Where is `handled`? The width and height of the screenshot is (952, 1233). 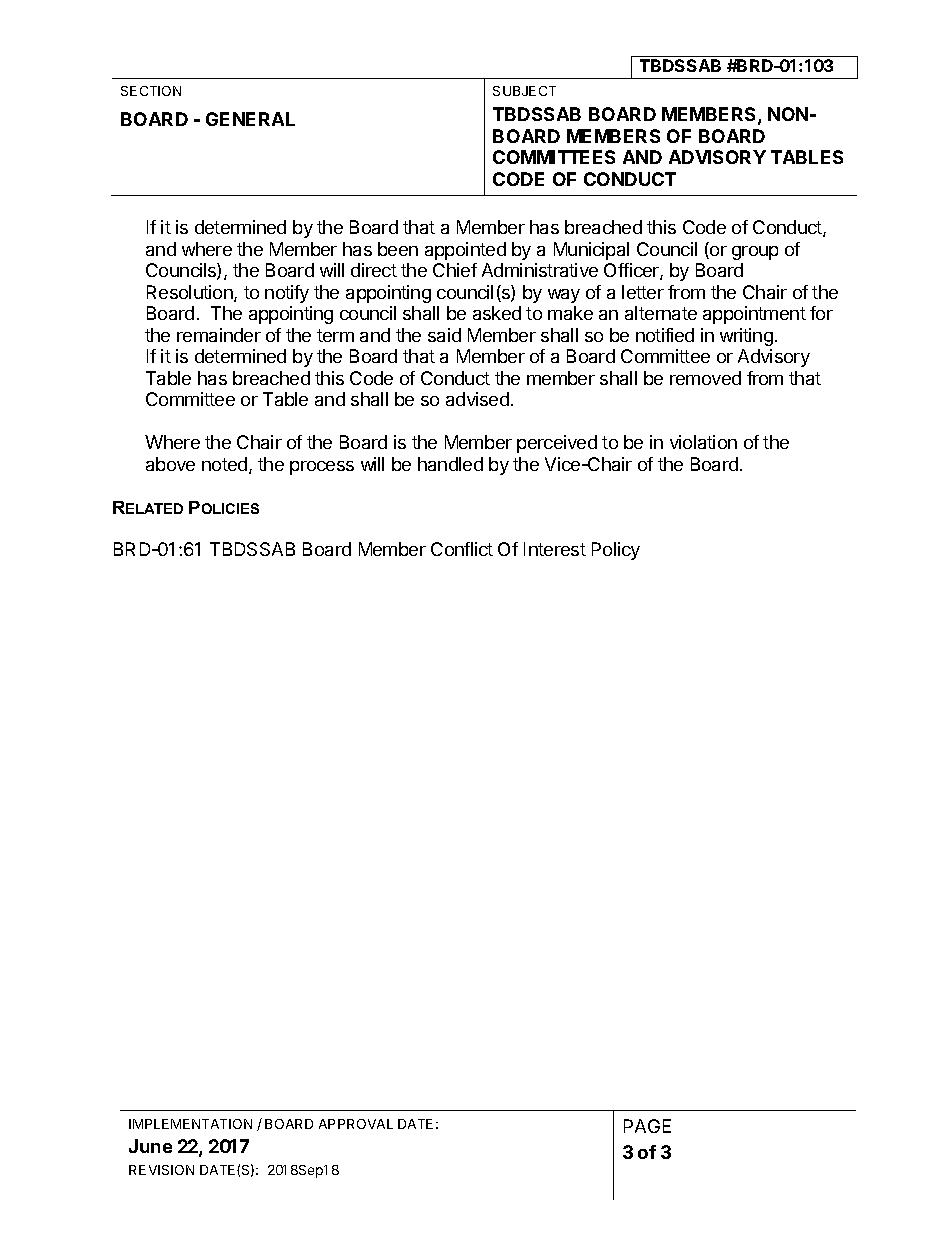 handled is located at coordinates (450, 464).
